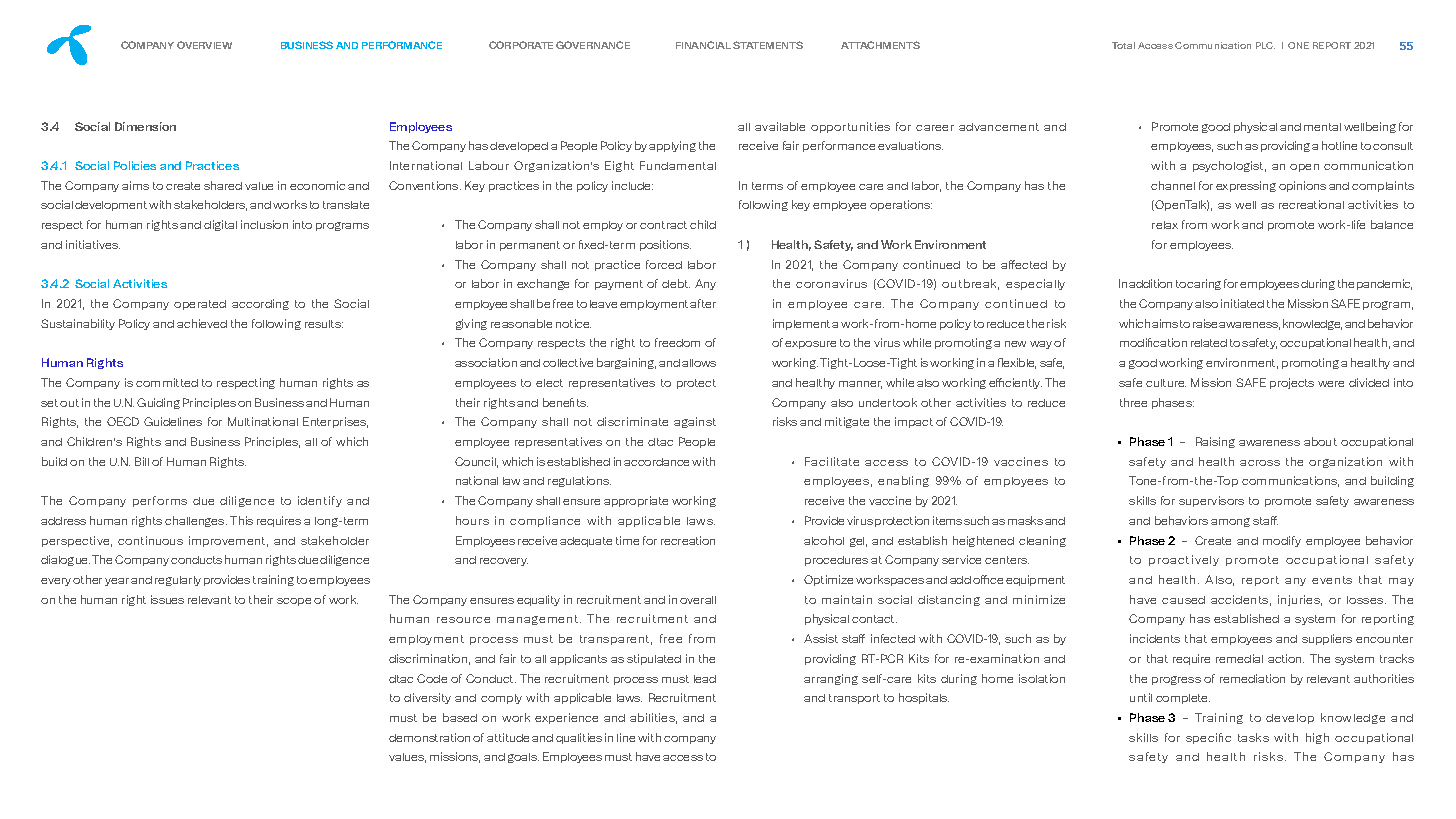 Image resolution: width=1456 pixels, height=819 pixels. I want to click on demonstration, so click(429, 737).
